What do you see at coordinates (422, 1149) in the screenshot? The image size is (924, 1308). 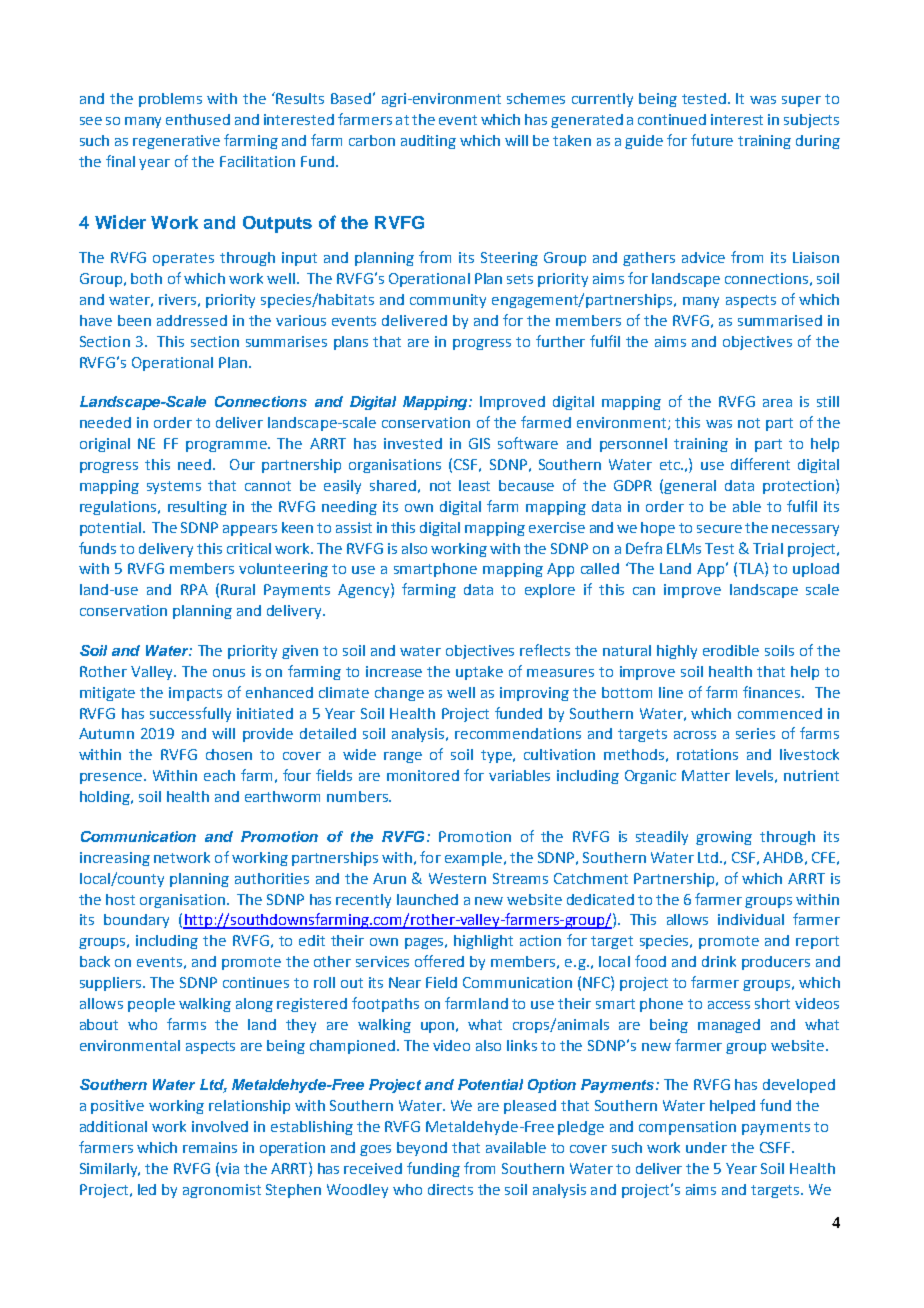 I see `beyond` at bounding box center [422, 1149].
